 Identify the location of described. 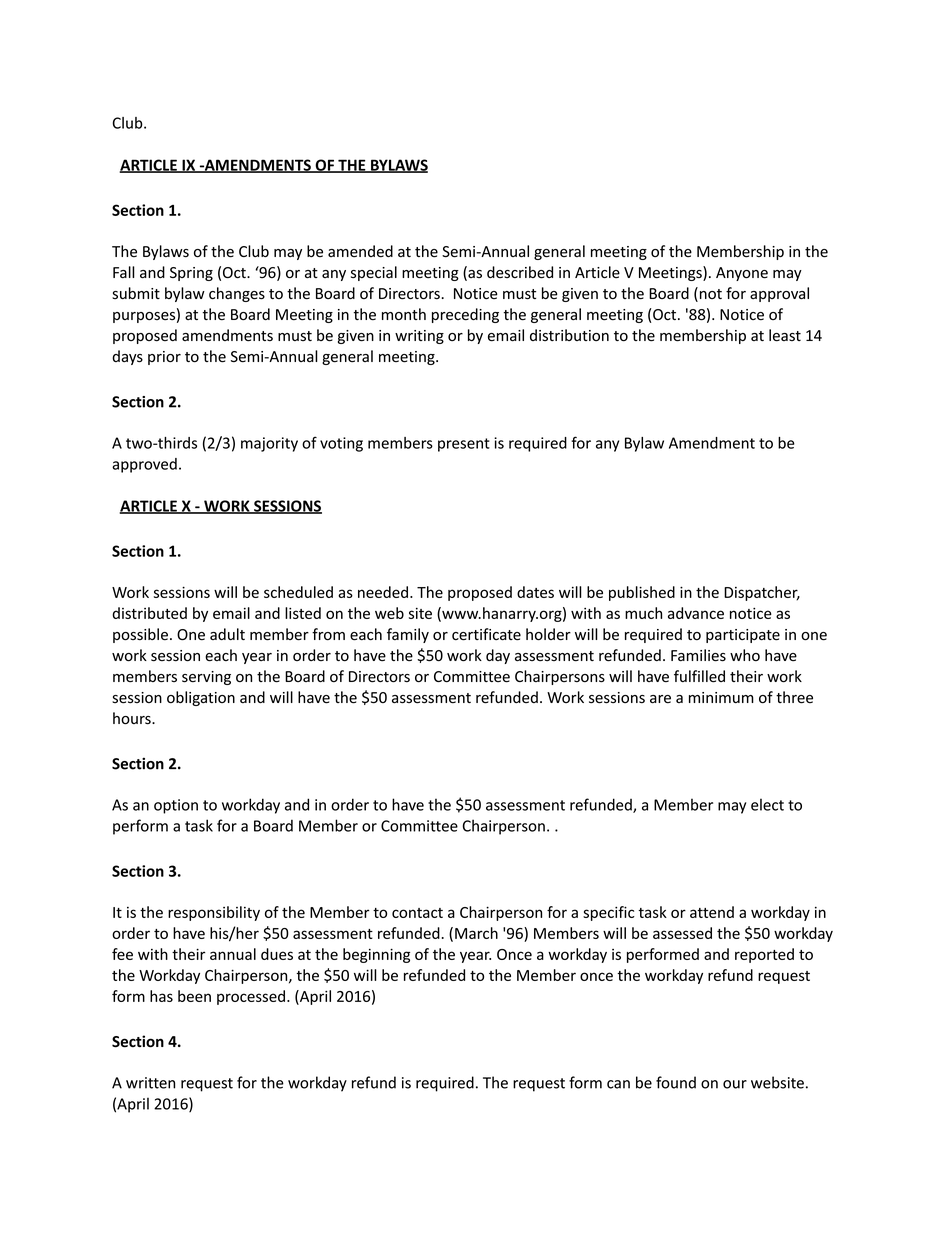
(520, 272).
